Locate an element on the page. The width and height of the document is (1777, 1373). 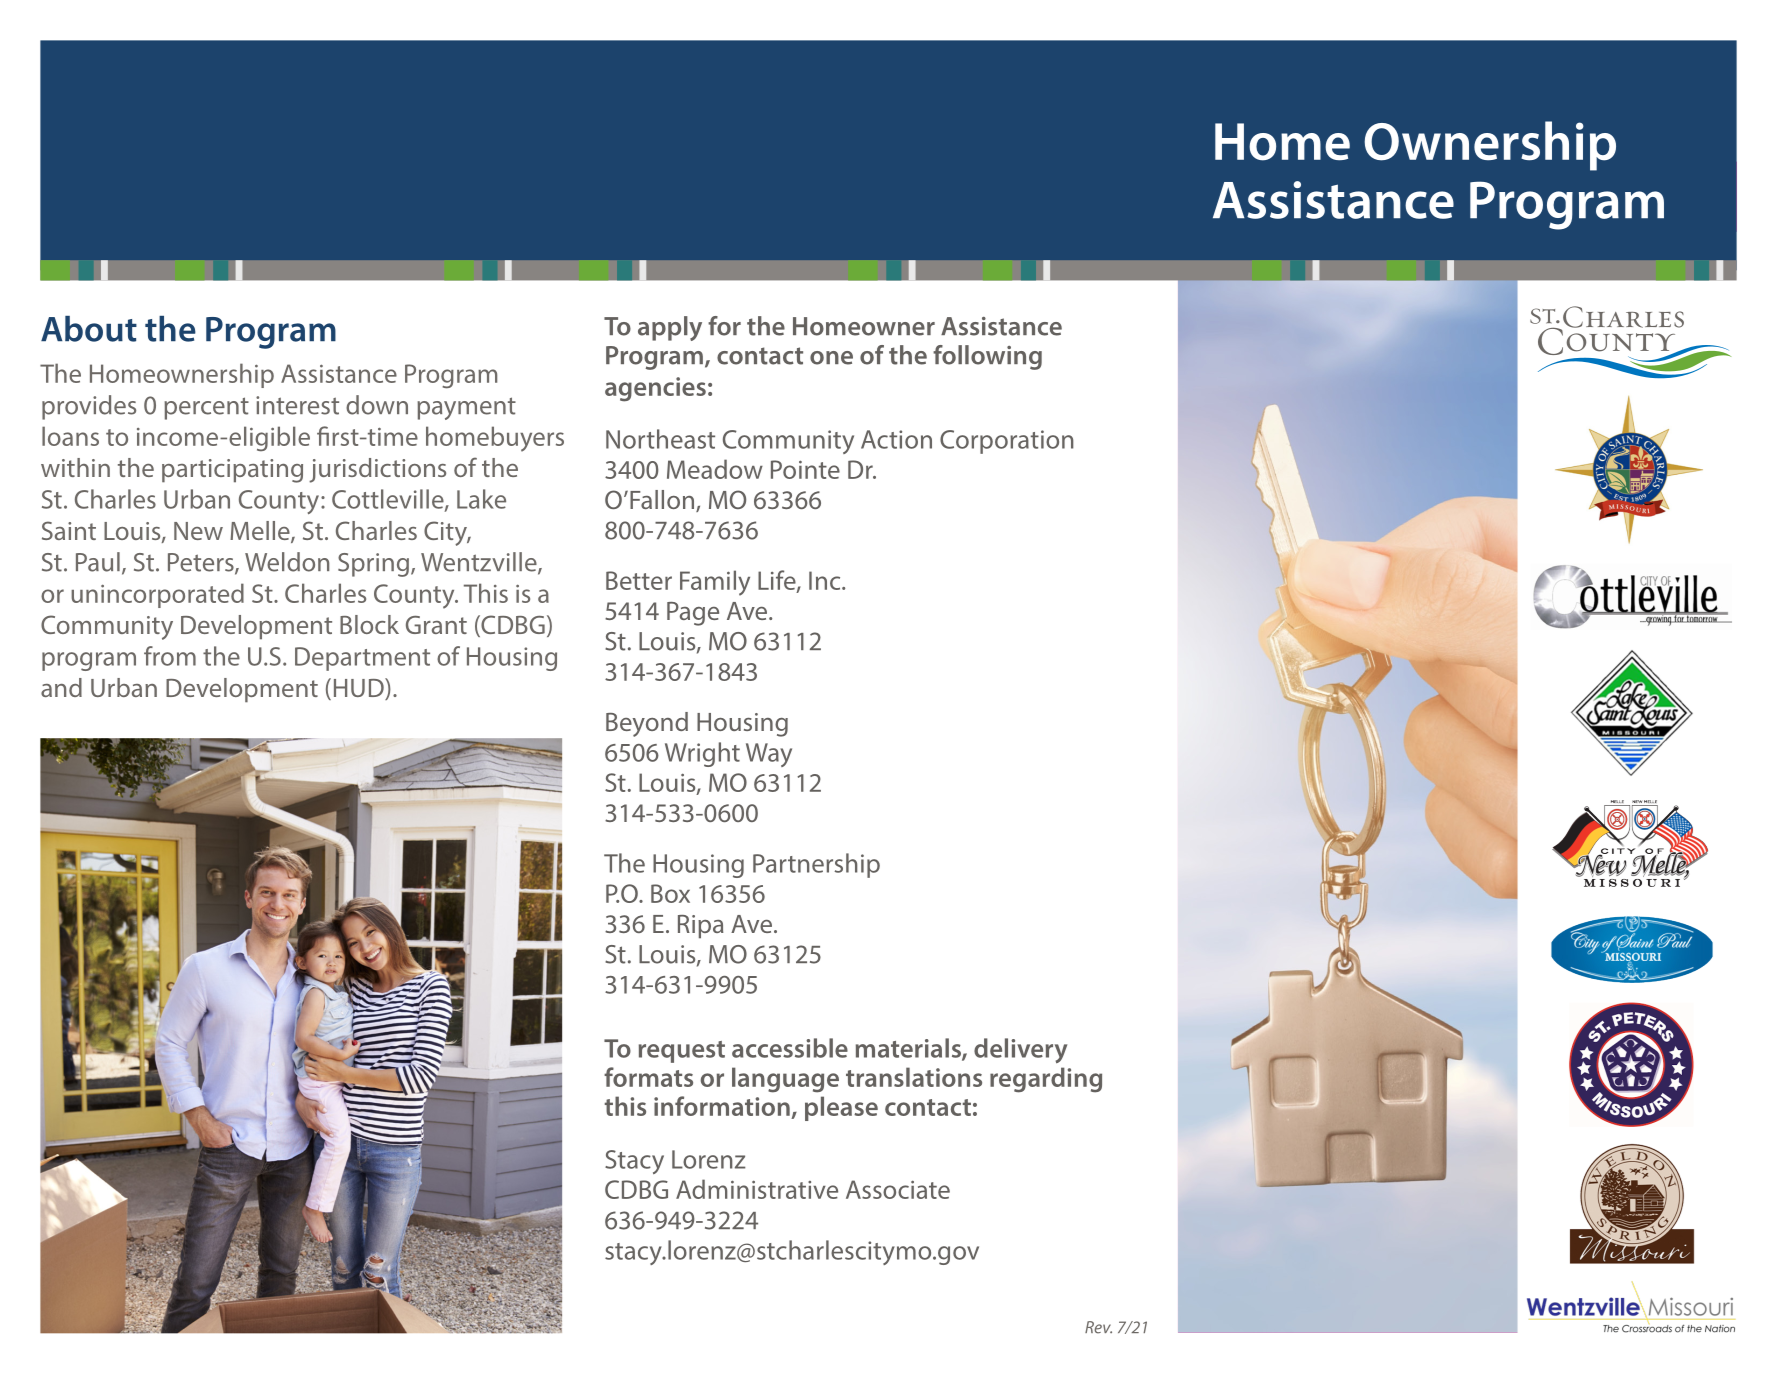
Associate is located at coordinates (898, 1189).
